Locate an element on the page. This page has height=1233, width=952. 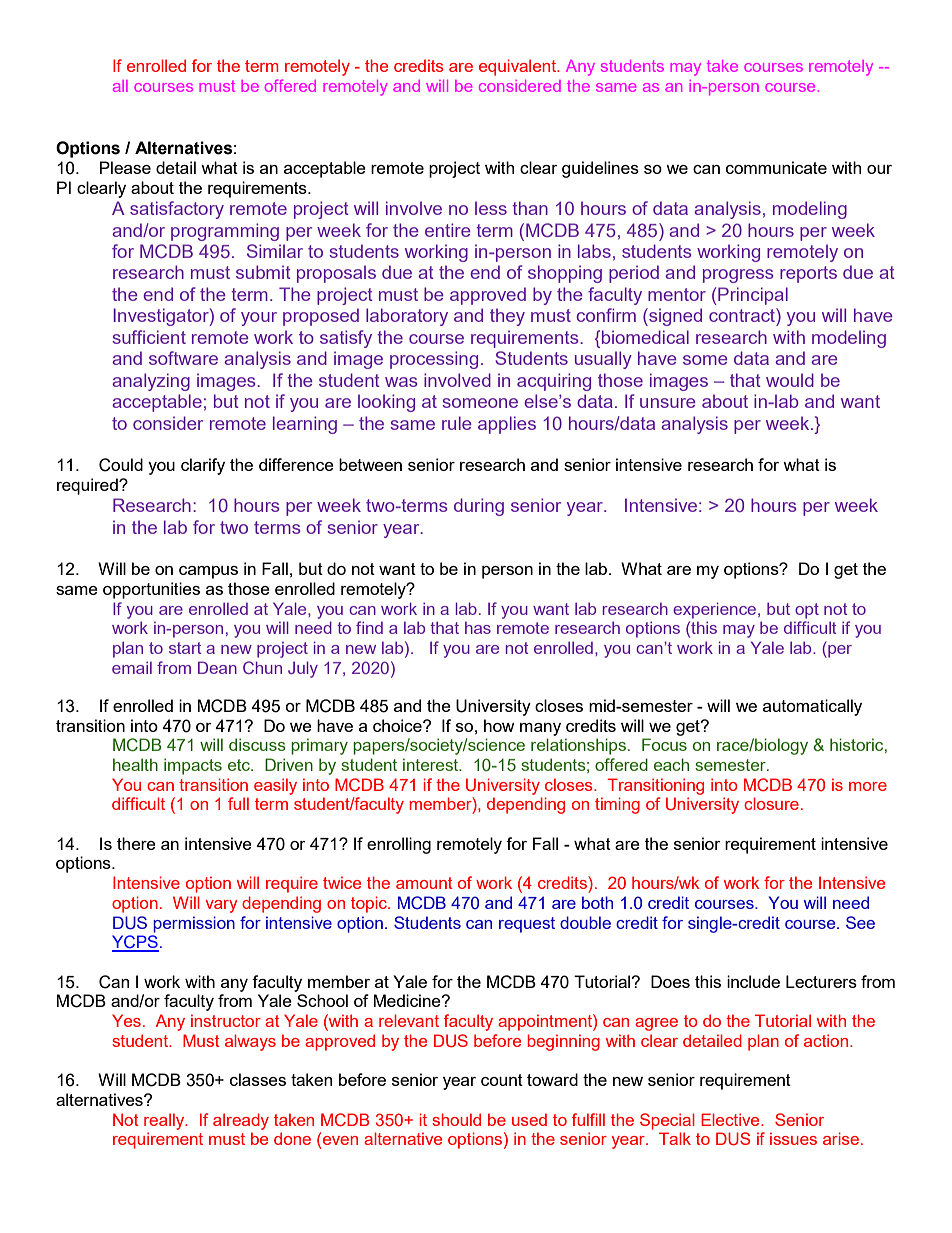
used is located at coordinates (529, 1119).
